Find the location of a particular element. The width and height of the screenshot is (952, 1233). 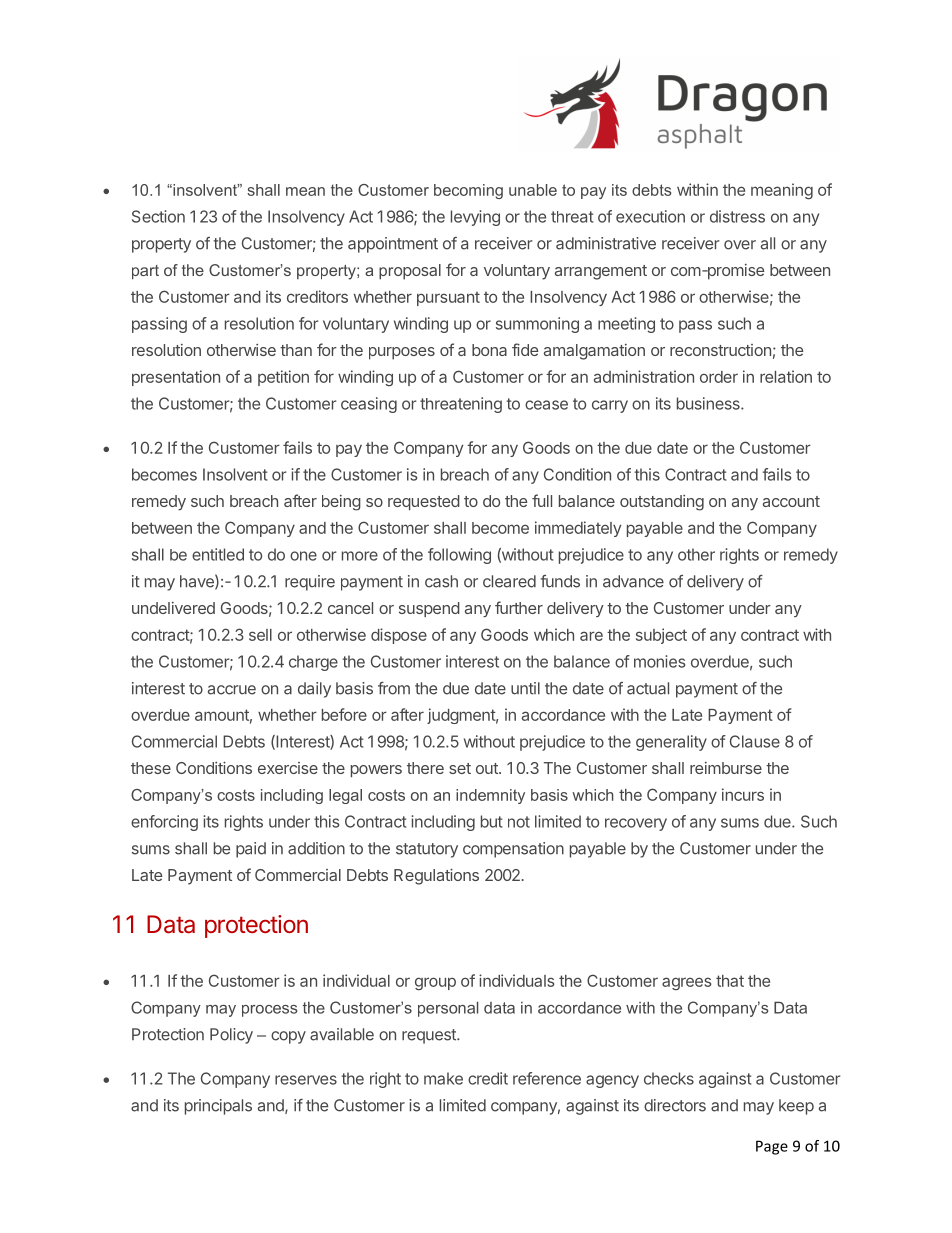

monies is located at coordinates (659, 661).
